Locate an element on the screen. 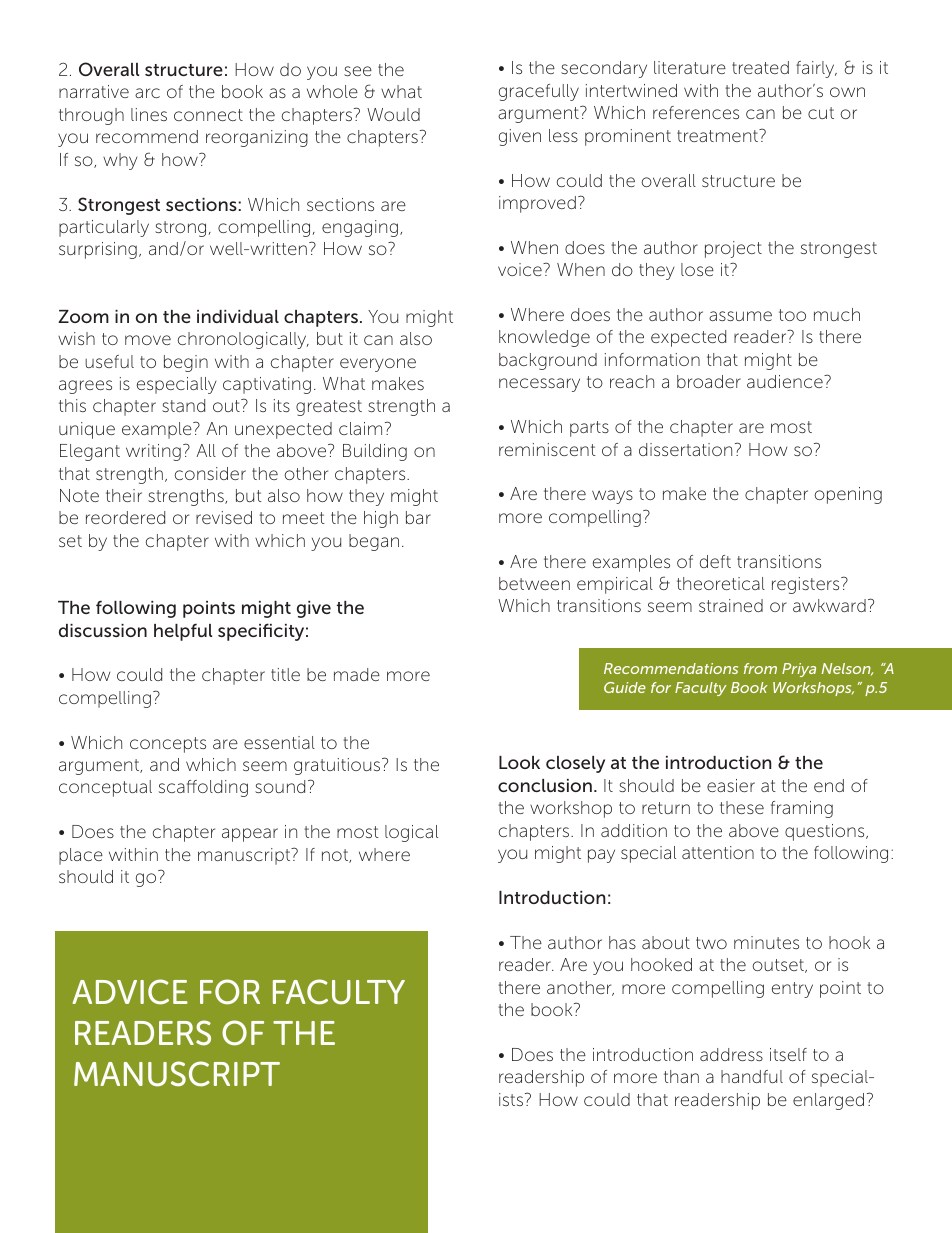 The height and width of the screenshot is (1233, 952). theoretical is located at coordinates (721, 583).
